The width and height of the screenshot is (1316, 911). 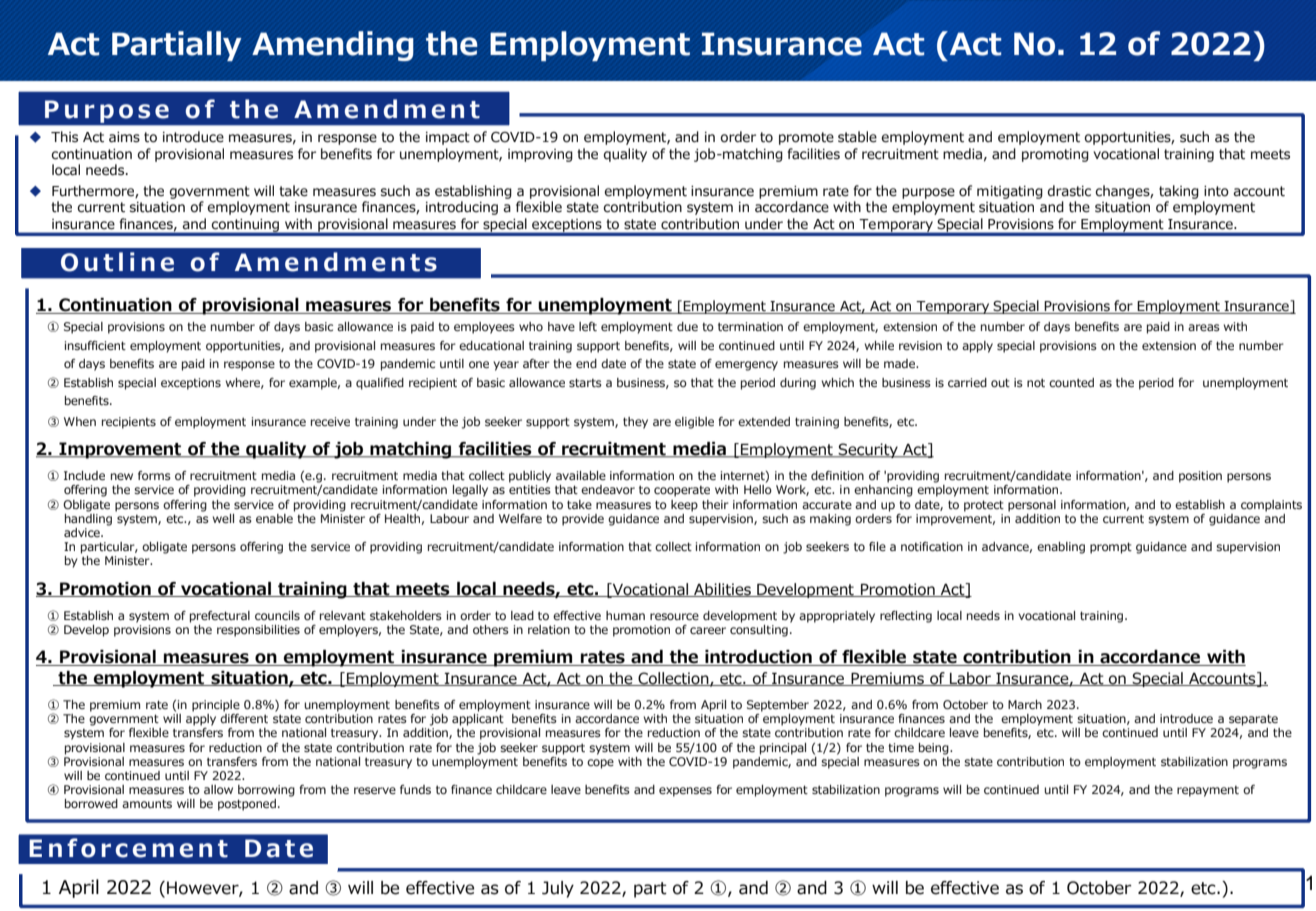 What do you see at coordinates (806, 138) in the screenshot?
I see `promote` at bounding box center [806, 138].
